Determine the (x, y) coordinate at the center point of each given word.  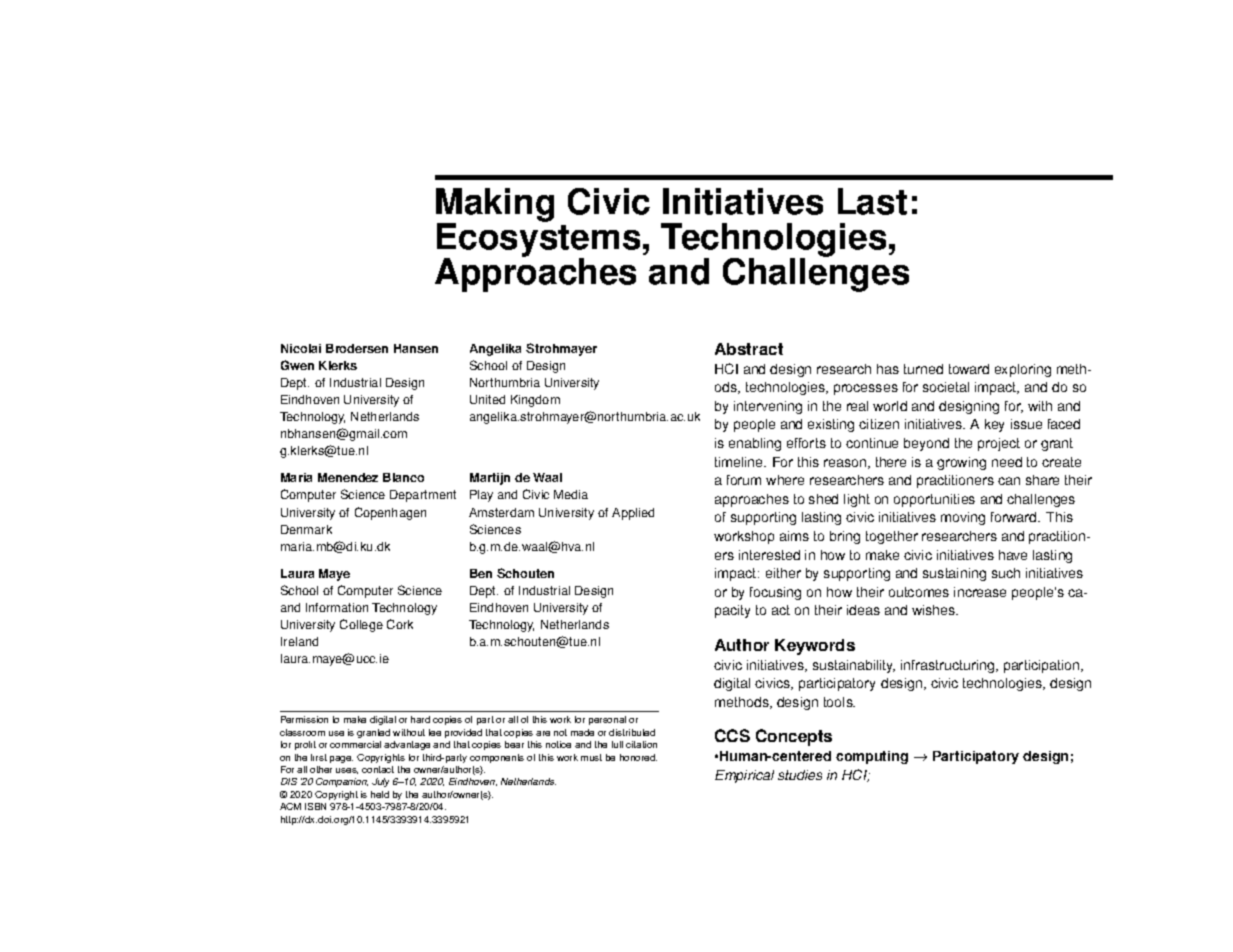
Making (495, 206)
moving (963, 518)
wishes (935, 610)
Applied (633, 514)
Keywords (815, 647)
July (380, 782)
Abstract (749, 349)
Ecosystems (538, 240)
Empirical (744, 776)
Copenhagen (390, 513)
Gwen (297, 365)
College (361, 625)
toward (969, 369)
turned (923, 369)
